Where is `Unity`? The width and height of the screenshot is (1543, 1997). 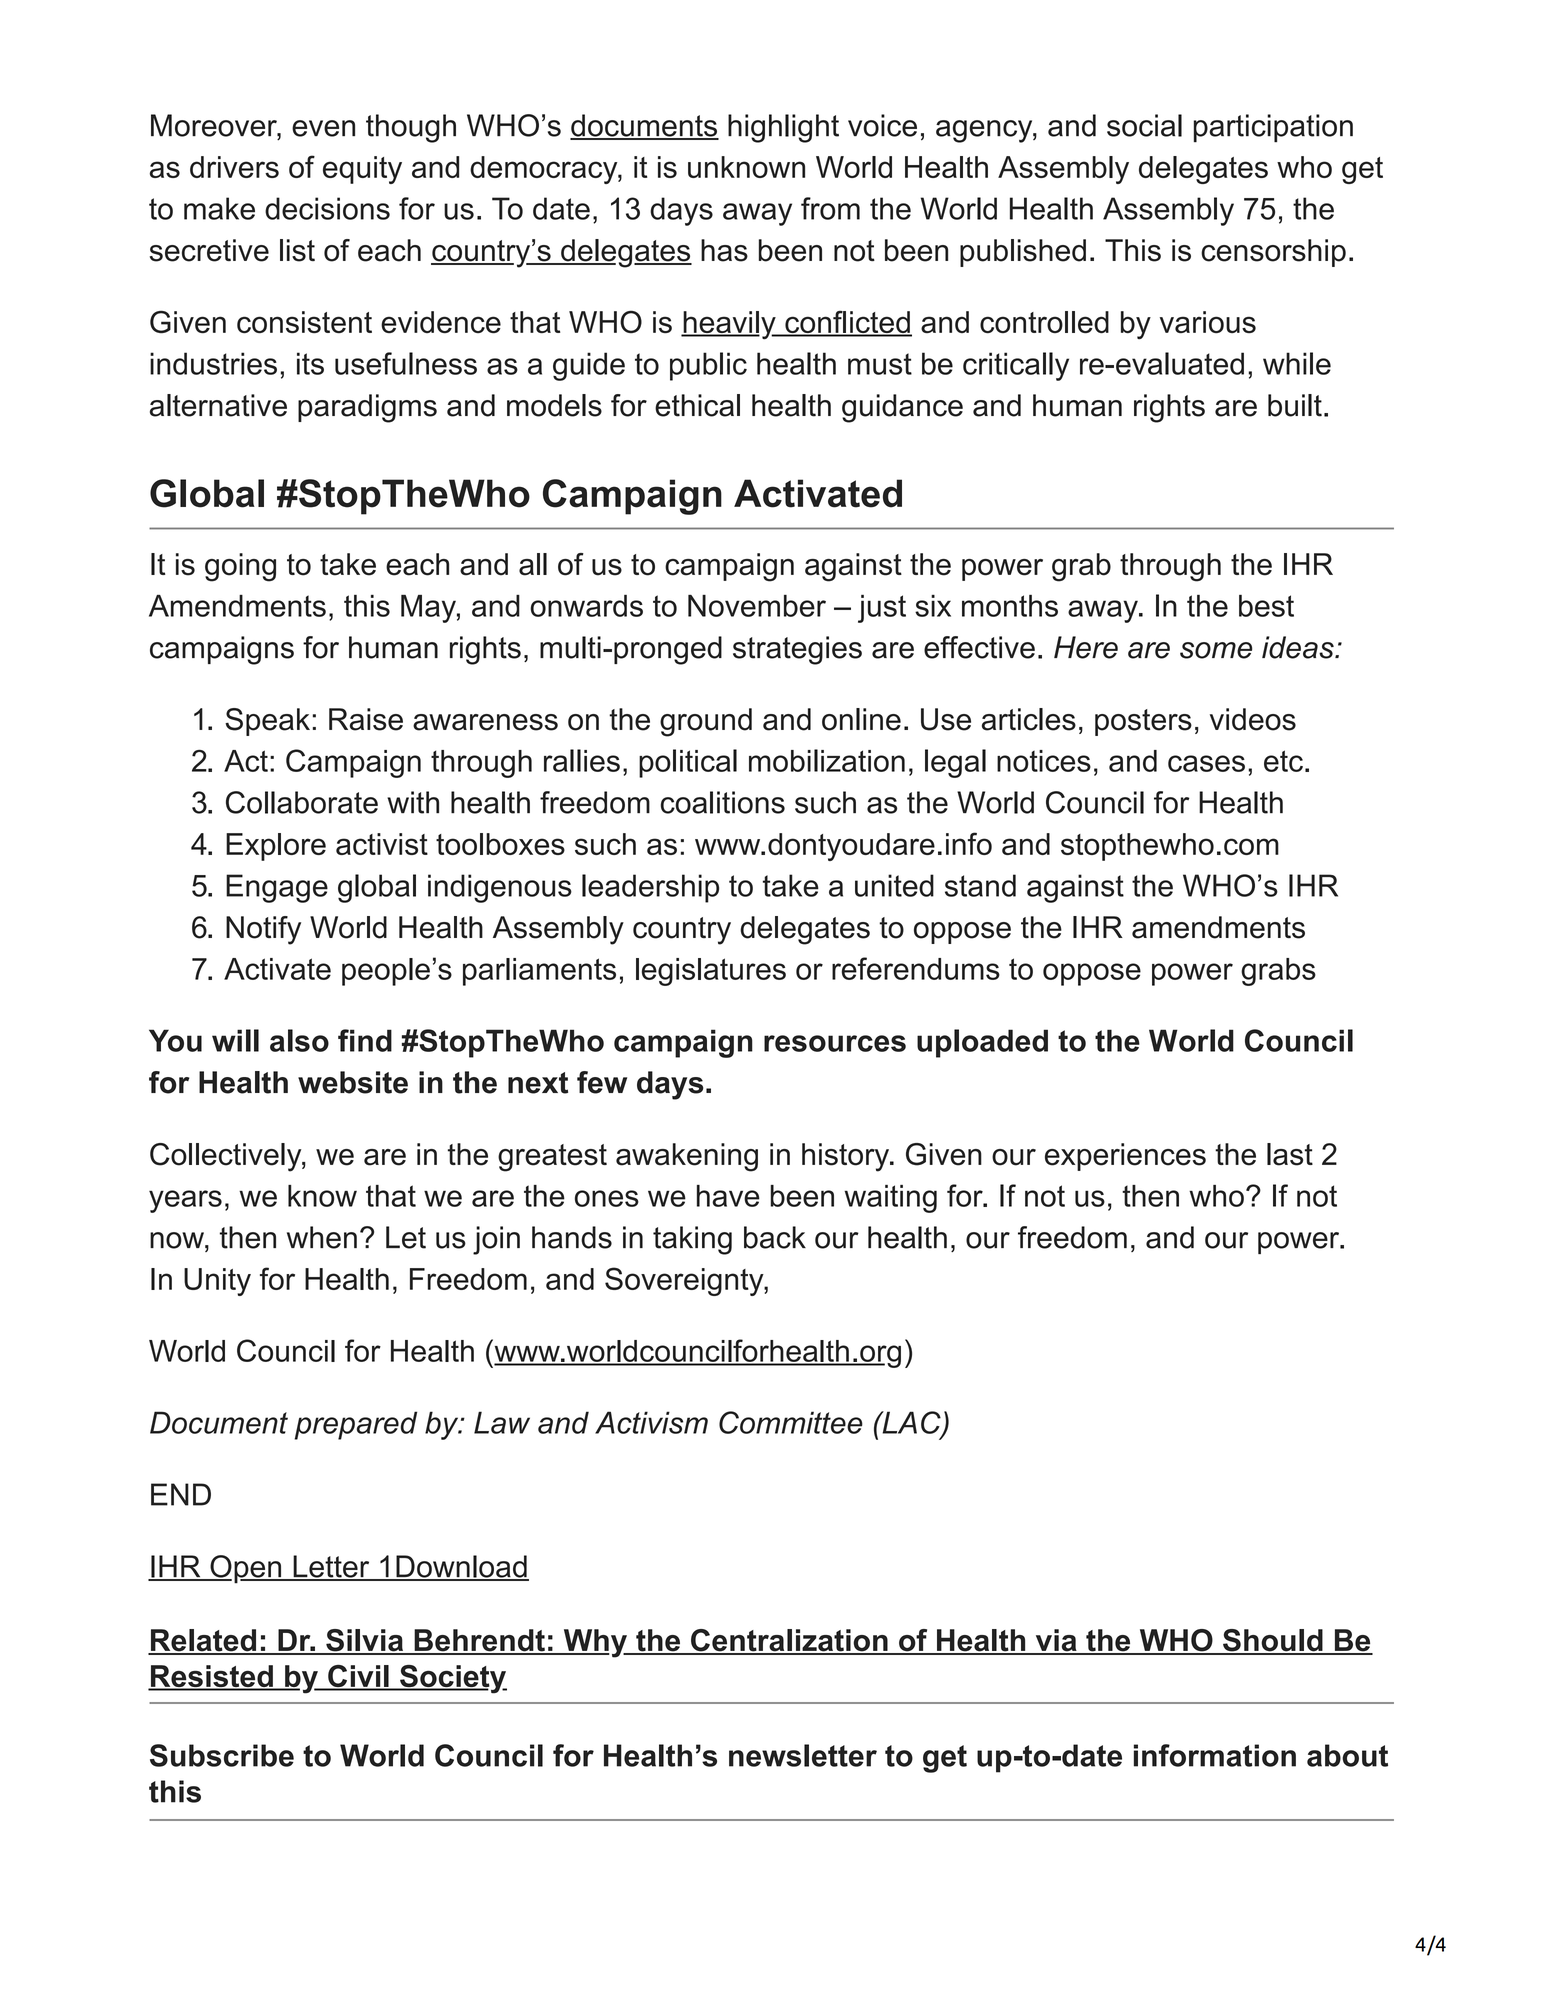
Unity is located at coordinates (217, 1282).
